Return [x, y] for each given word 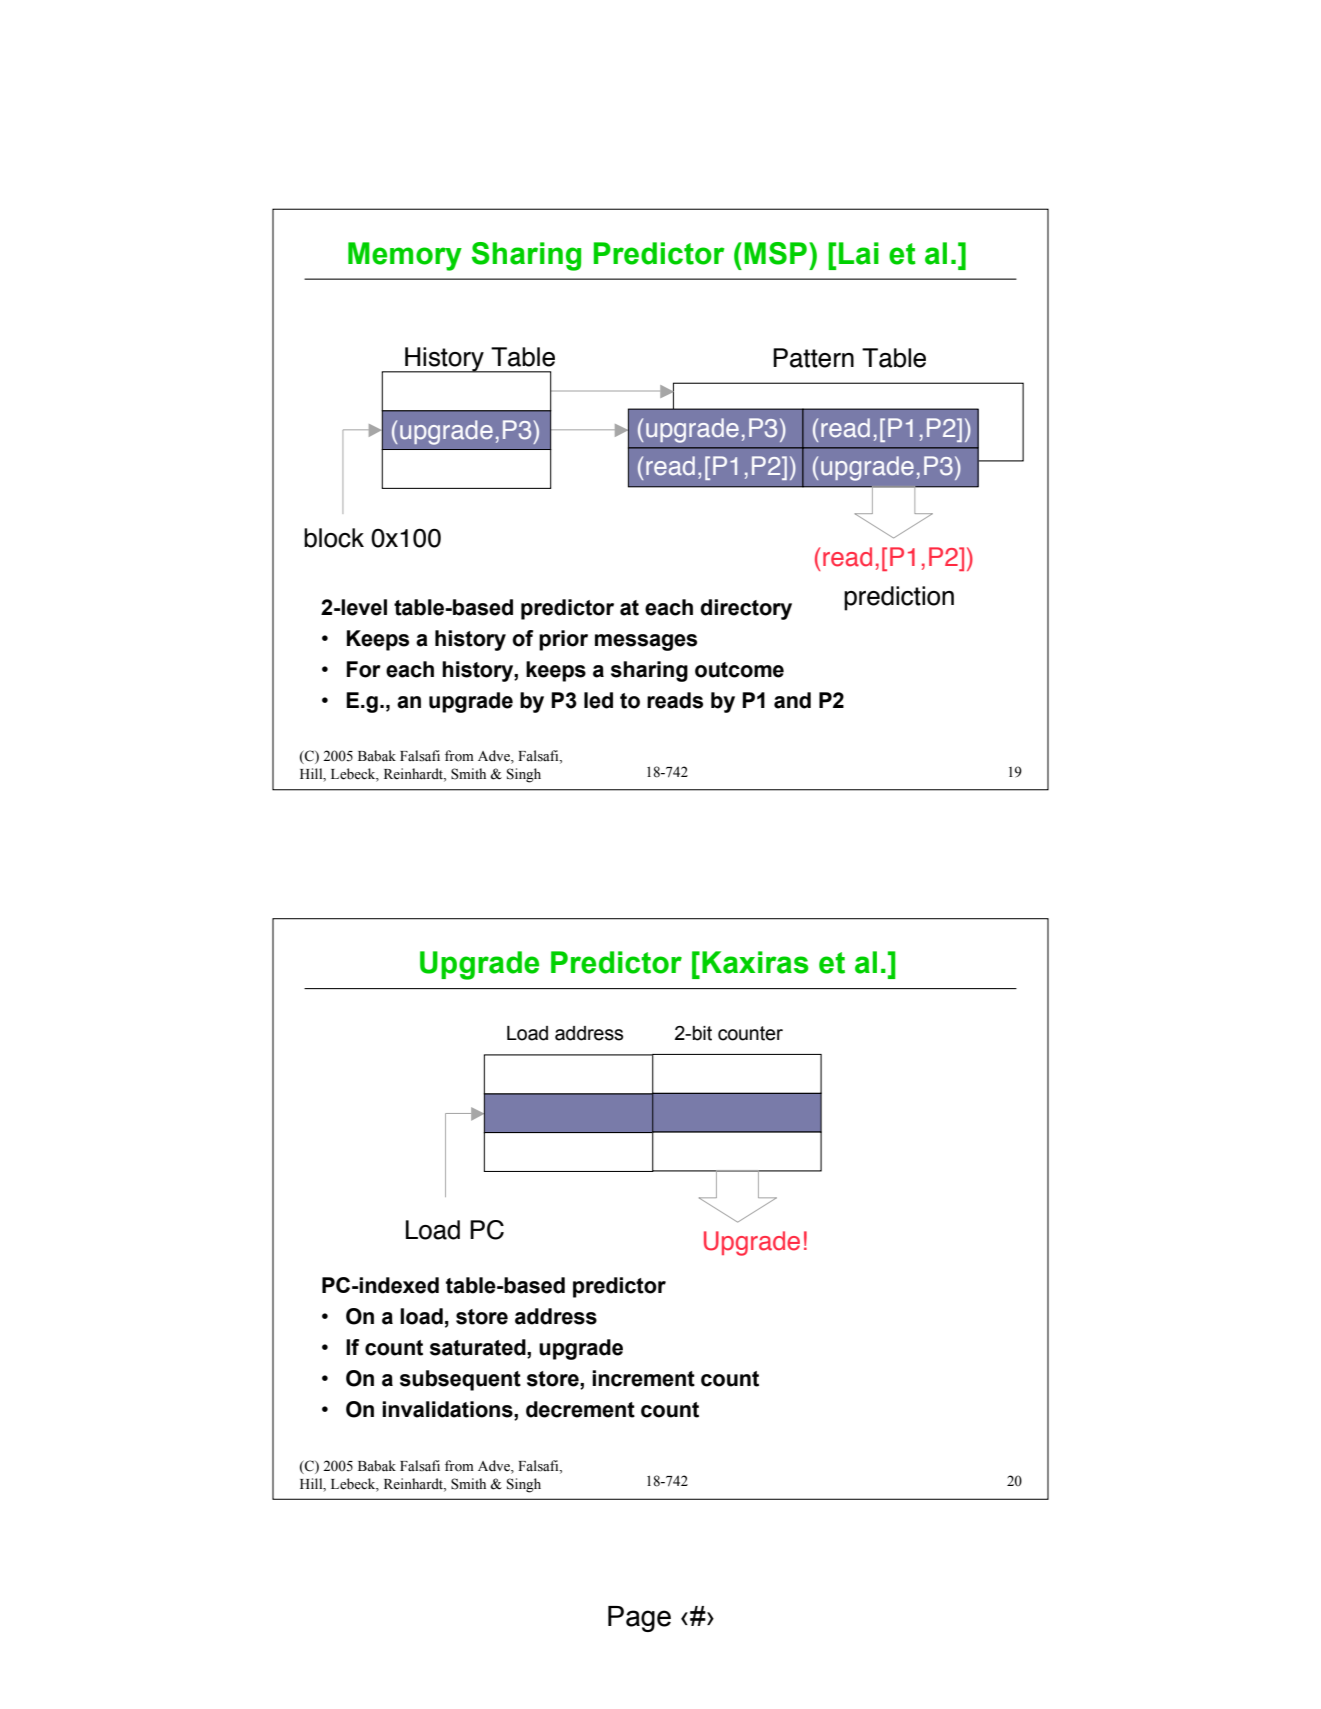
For [364, 669]
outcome [739, 670]
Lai [859, 253]
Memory [405, 256]
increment [643, 1378]
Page [639, 1619]
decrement [580, 1409]
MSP [775, 253]
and [792, 700]
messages [646, 642]
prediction [899, 598]
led [598, 700]
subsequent [460, 1380]
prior [563, 640]
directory [746, 609]
